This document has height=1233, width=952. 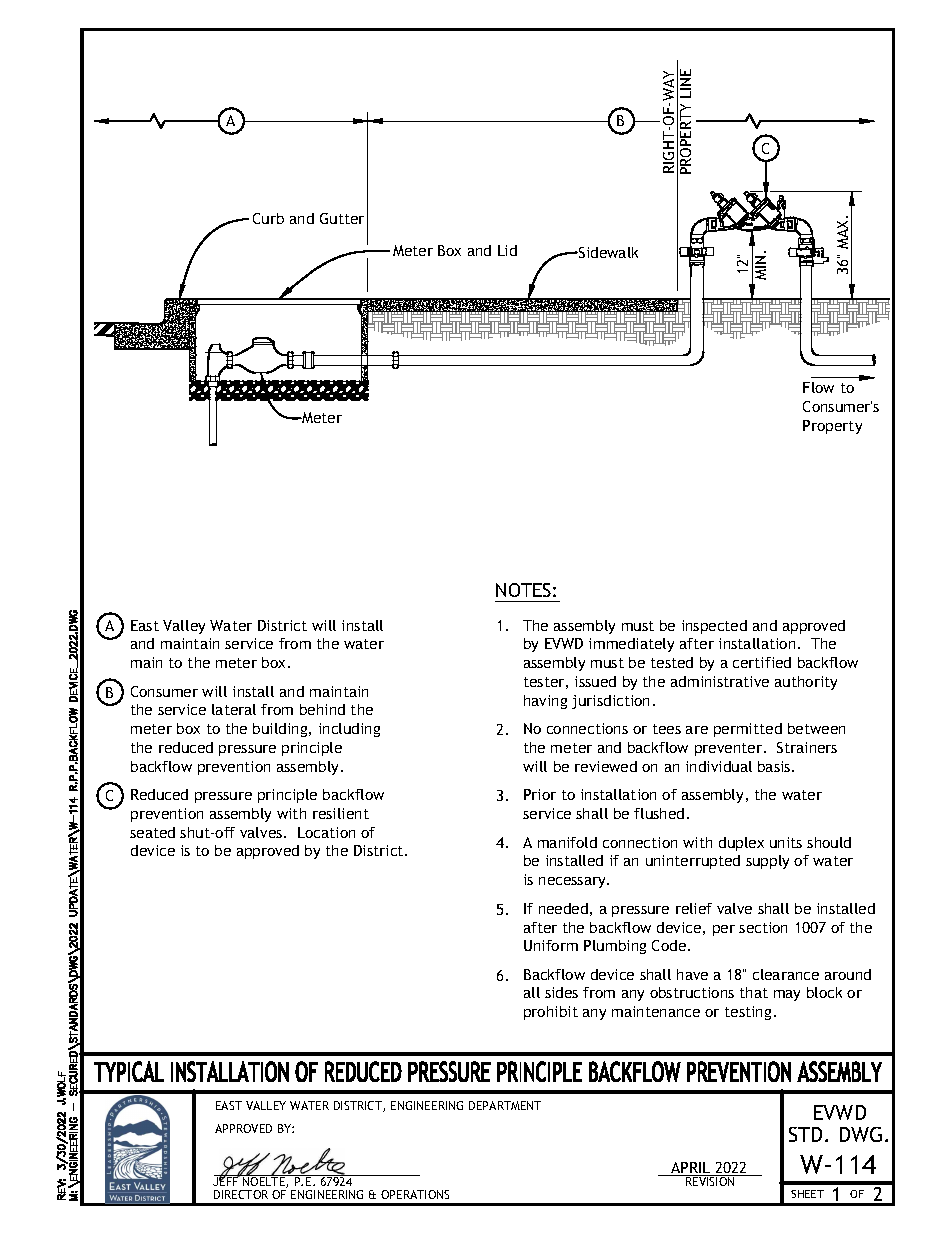 What do you see at coordinates (567, 842) in the document?
I see `manifold` at bounding box center [567, 842].
